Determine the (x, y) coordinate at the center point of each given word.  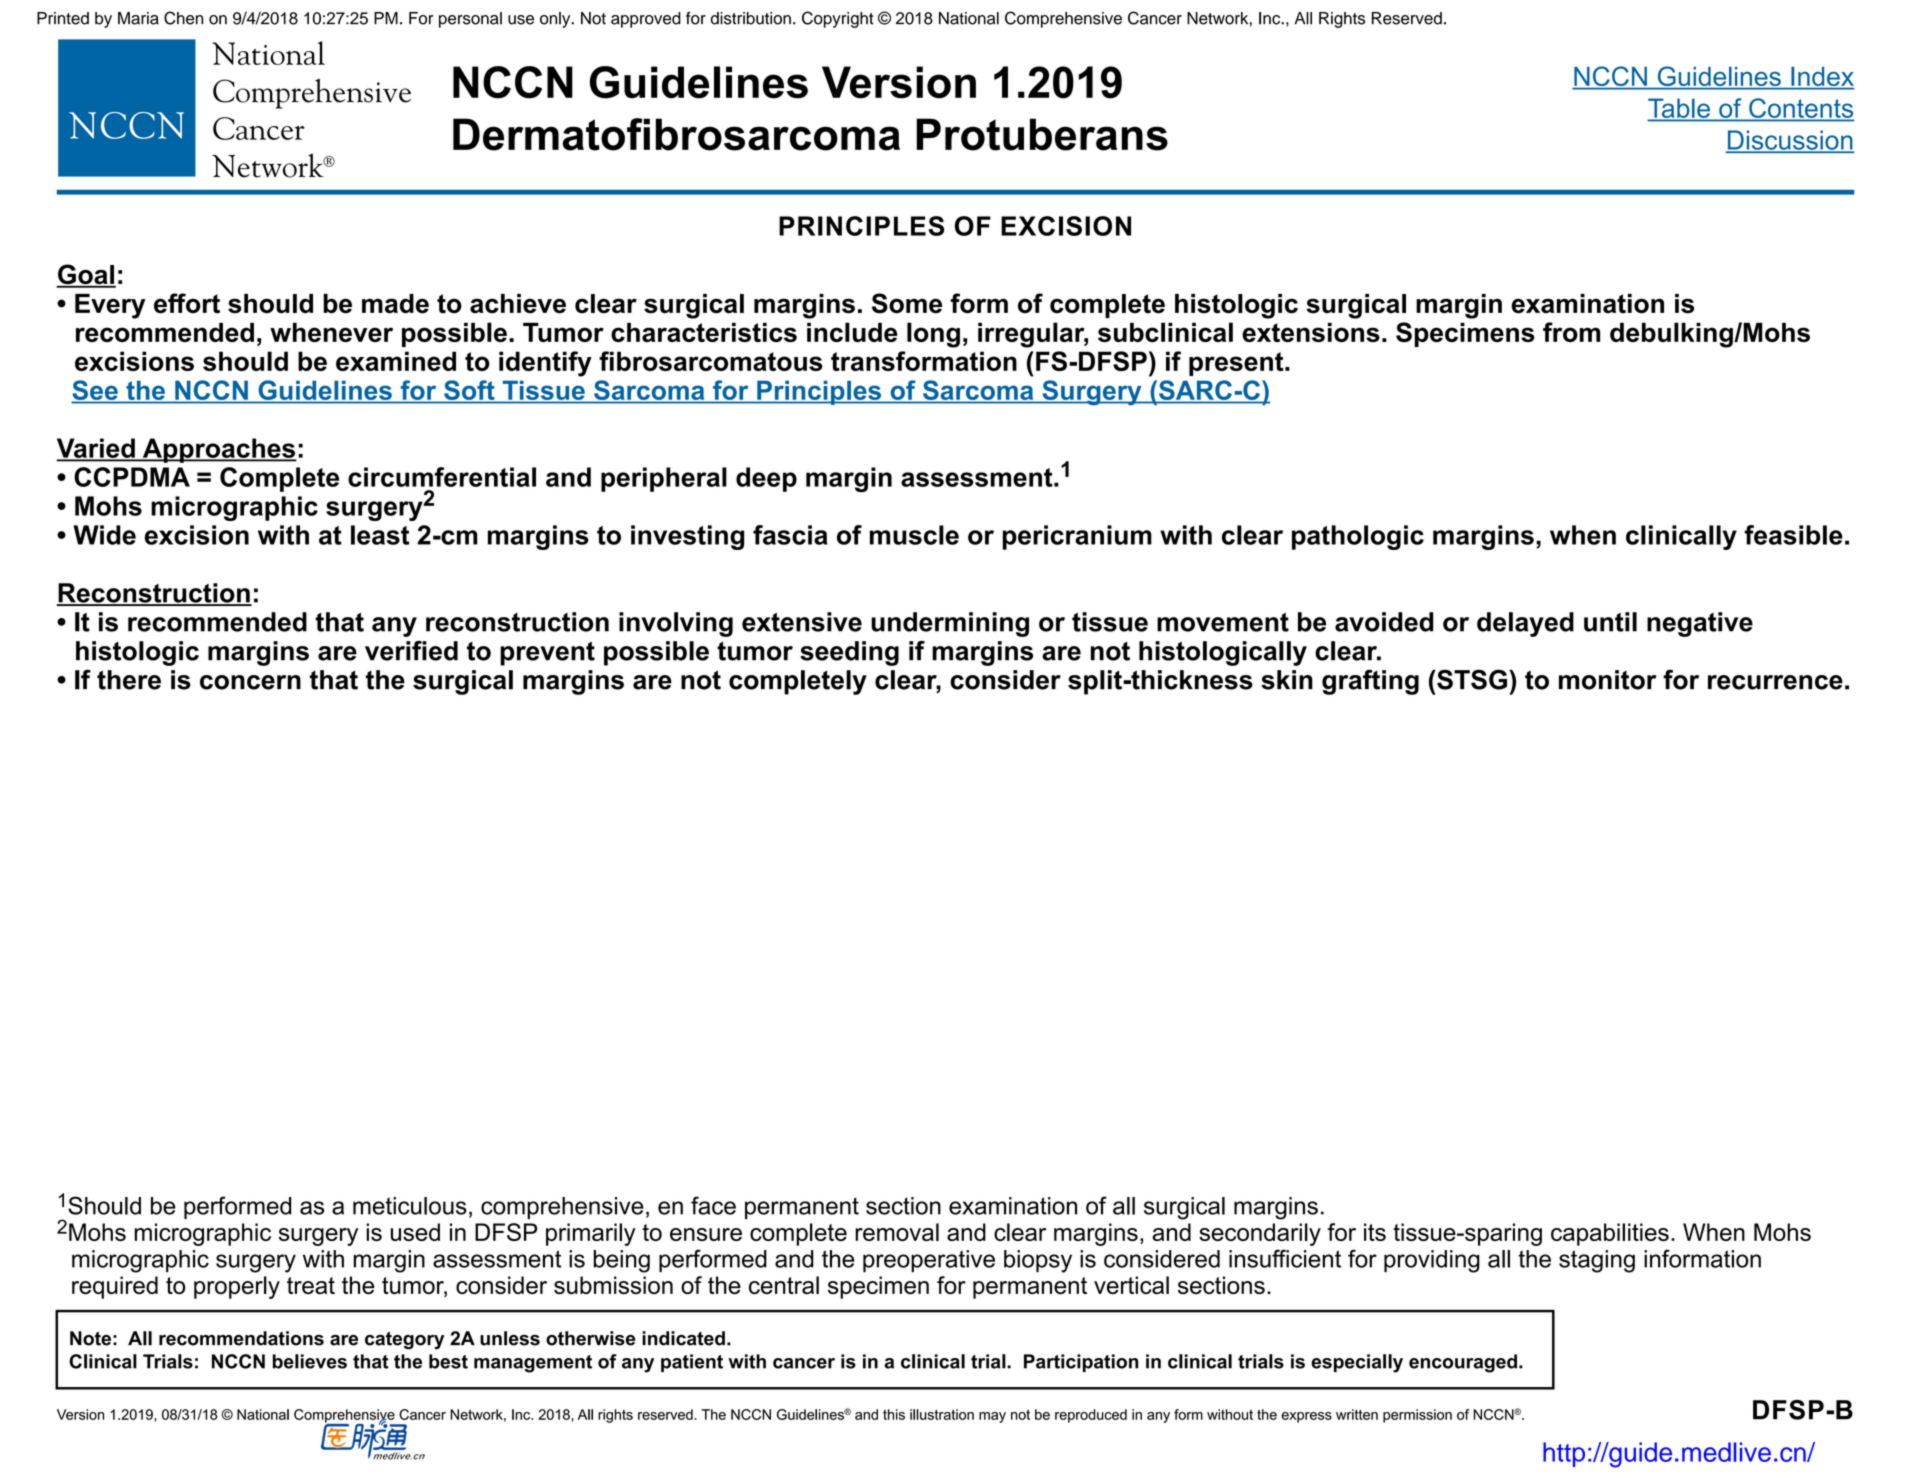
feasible (1793, 535)
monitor (1608, 680)
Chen (183, 18)
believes (310, 1361)
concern (250, 682)
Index (1821, 78)
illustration (942, 1414)
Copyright (838, 19)
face (713, 1205)
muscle (914, 535)
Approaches (218, 450)
